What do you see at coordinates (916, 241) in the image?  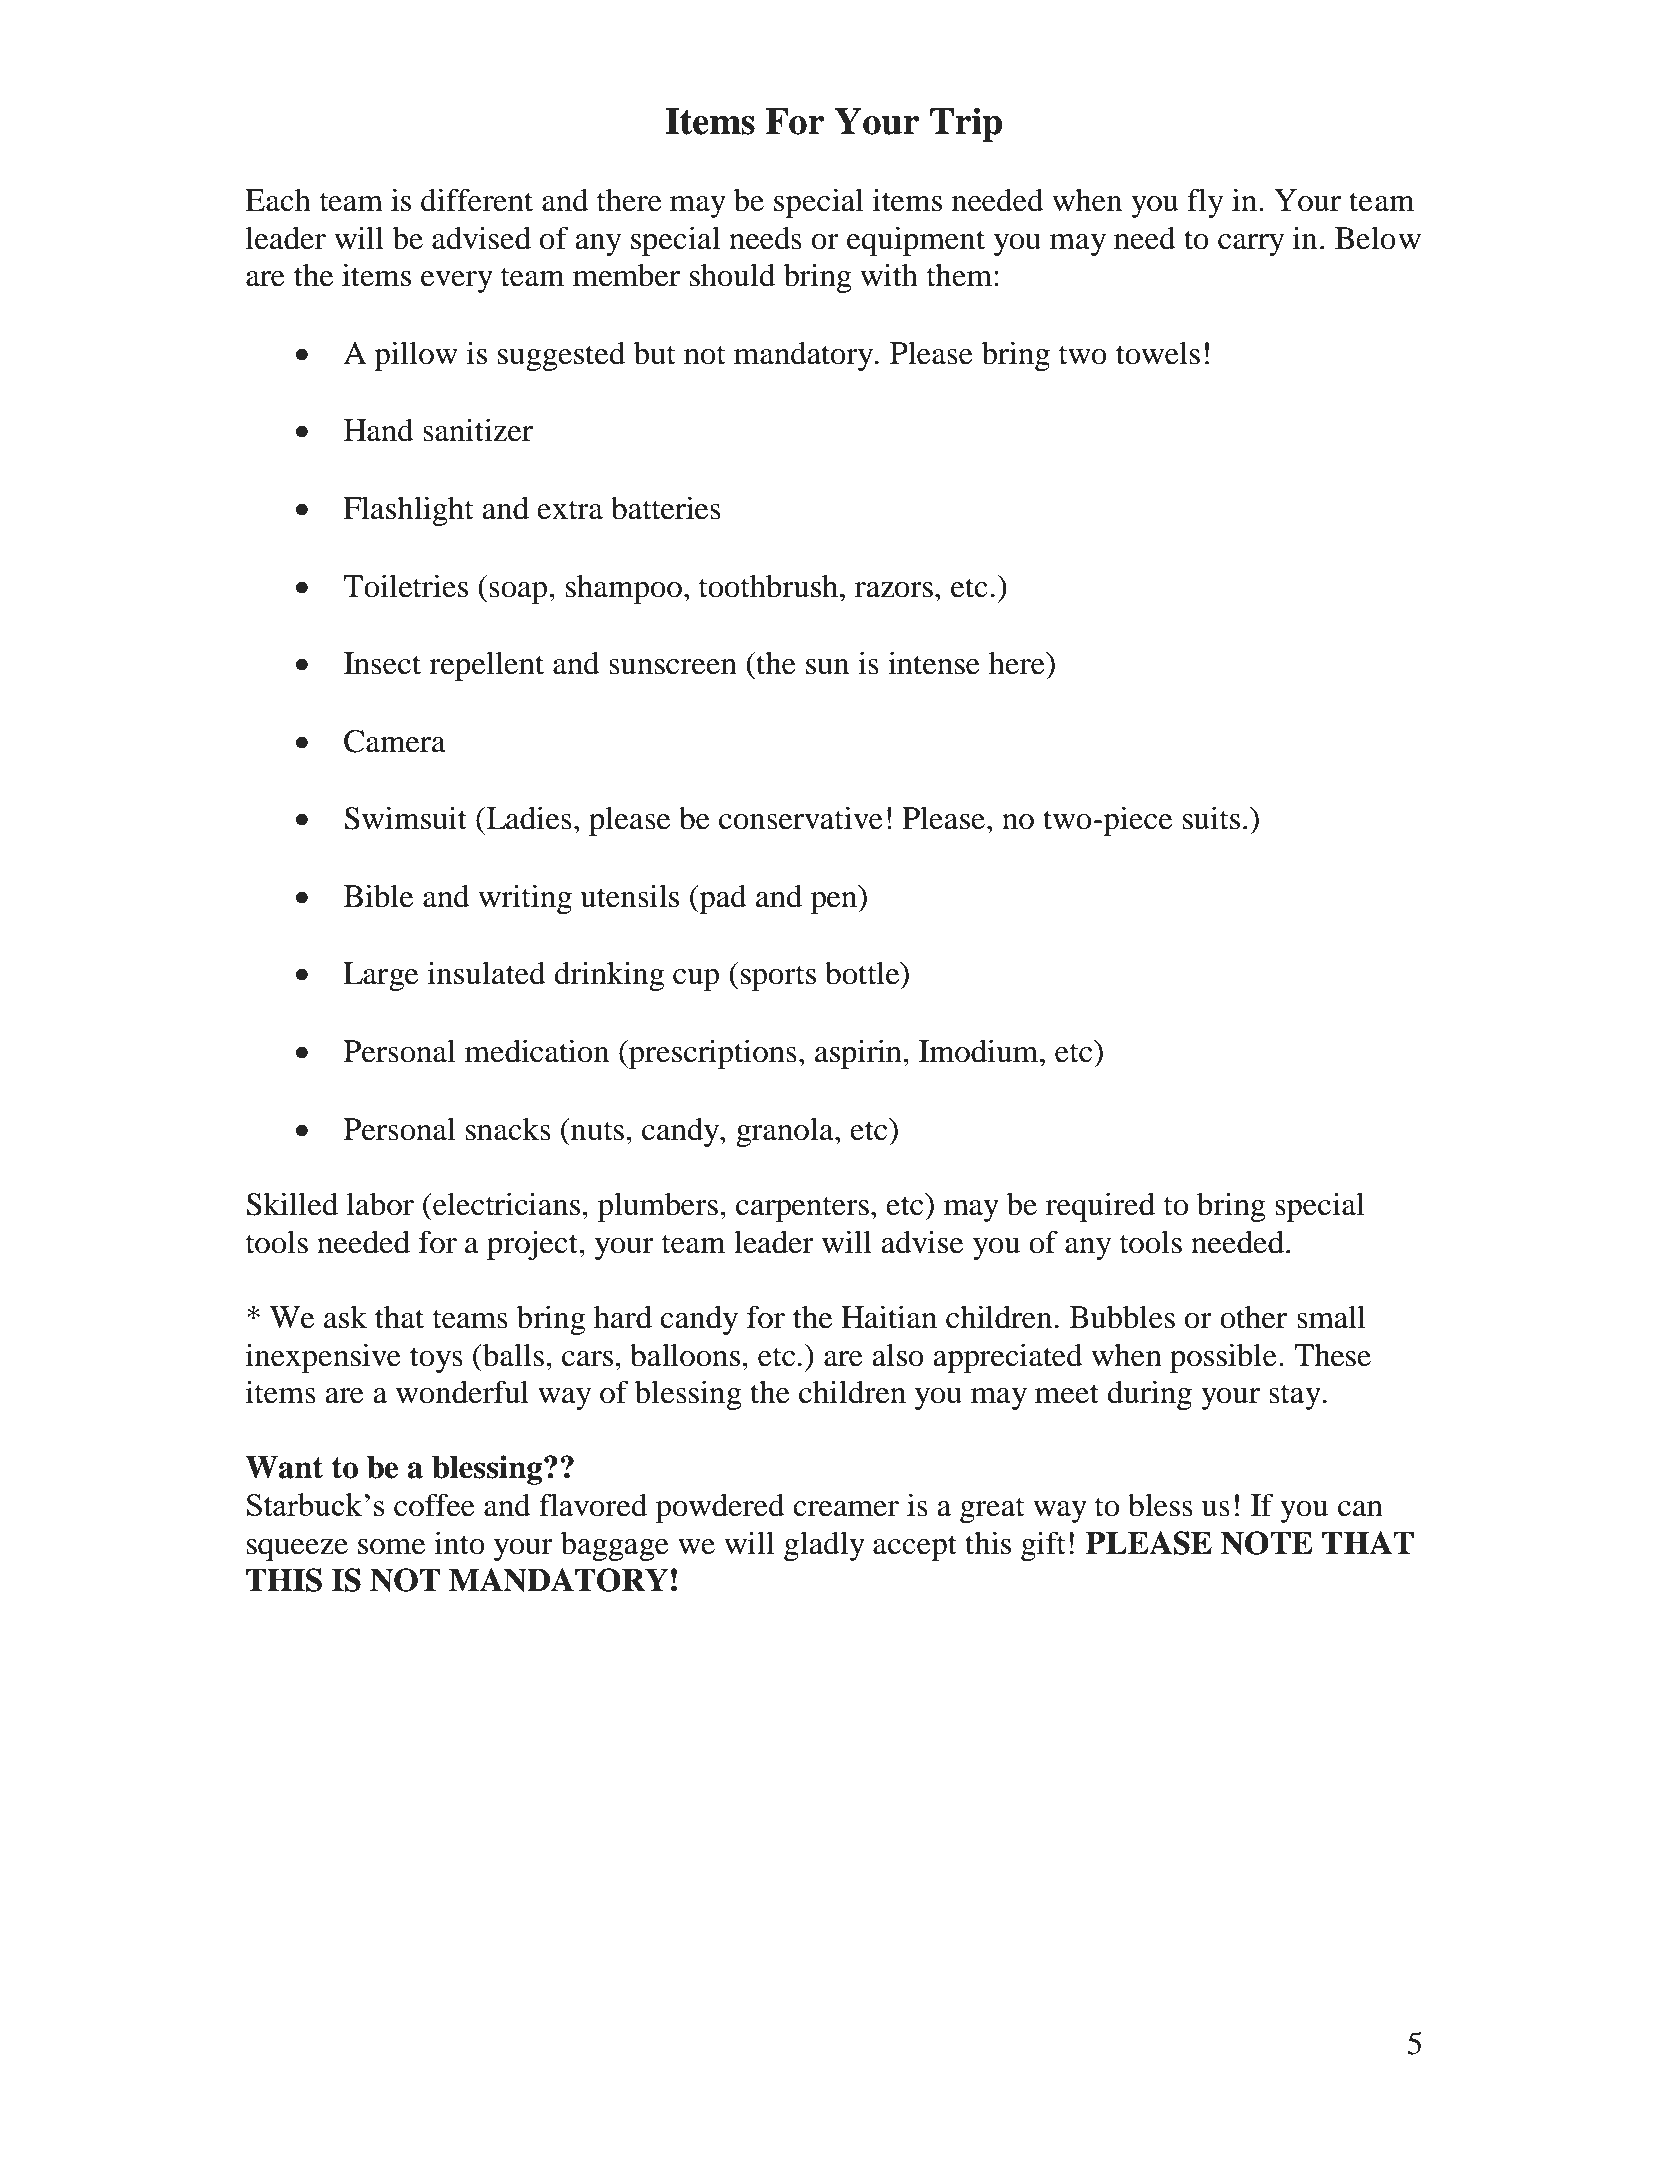 I see `equipment` at bounding box center [916, 241].
